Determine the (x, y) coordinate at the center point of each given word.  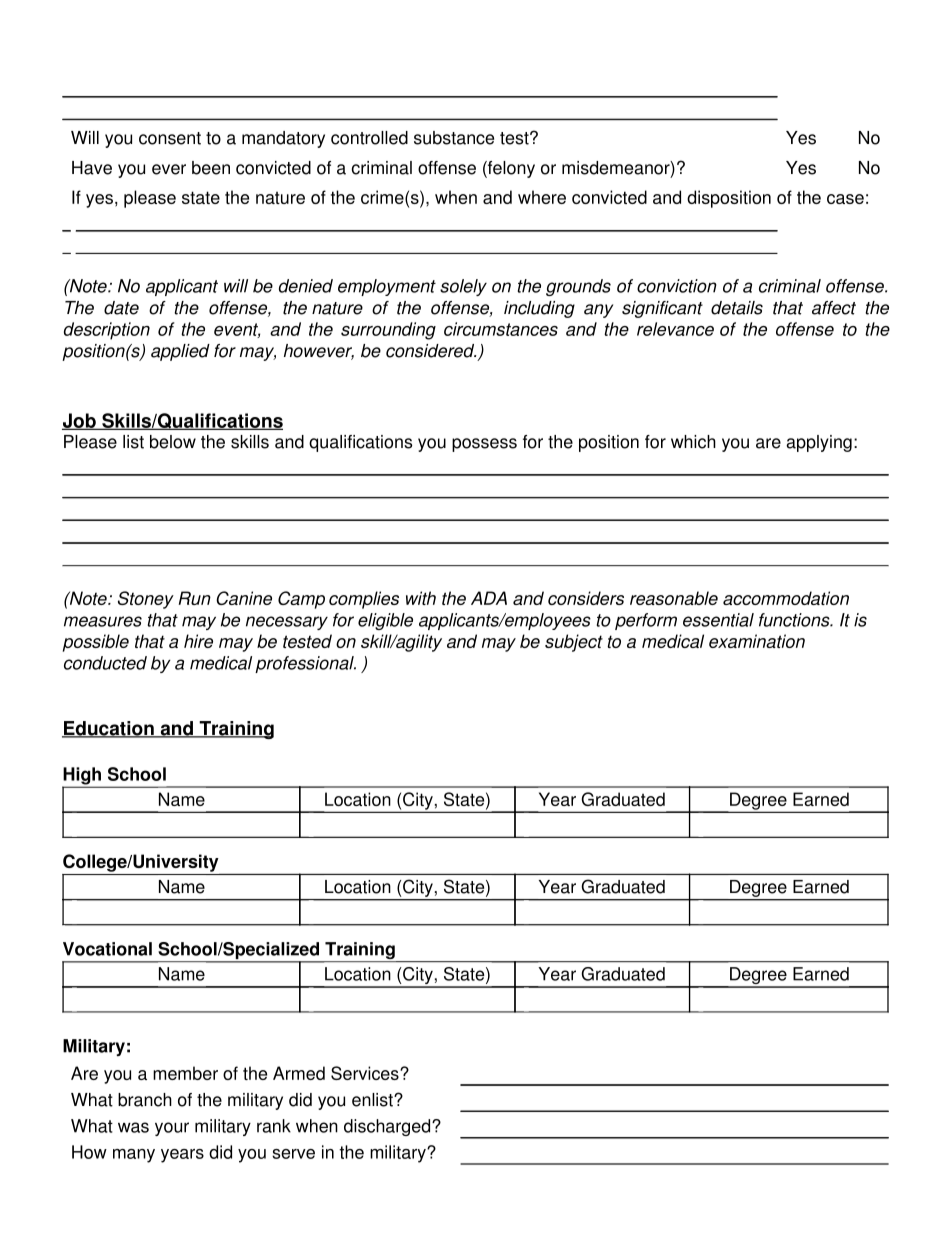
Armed (299, 1073)
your (172, 1129)
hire (198, 641)
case (845, 199)
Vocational (107, 949)
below (173, 442)
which (693, 442)
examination (757, 641)
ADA (489, 598)
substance (454, 138)
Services (366, 1073)
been (211, 168)
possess (484, 445)
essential (718, 620)
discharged (388, 1127)
